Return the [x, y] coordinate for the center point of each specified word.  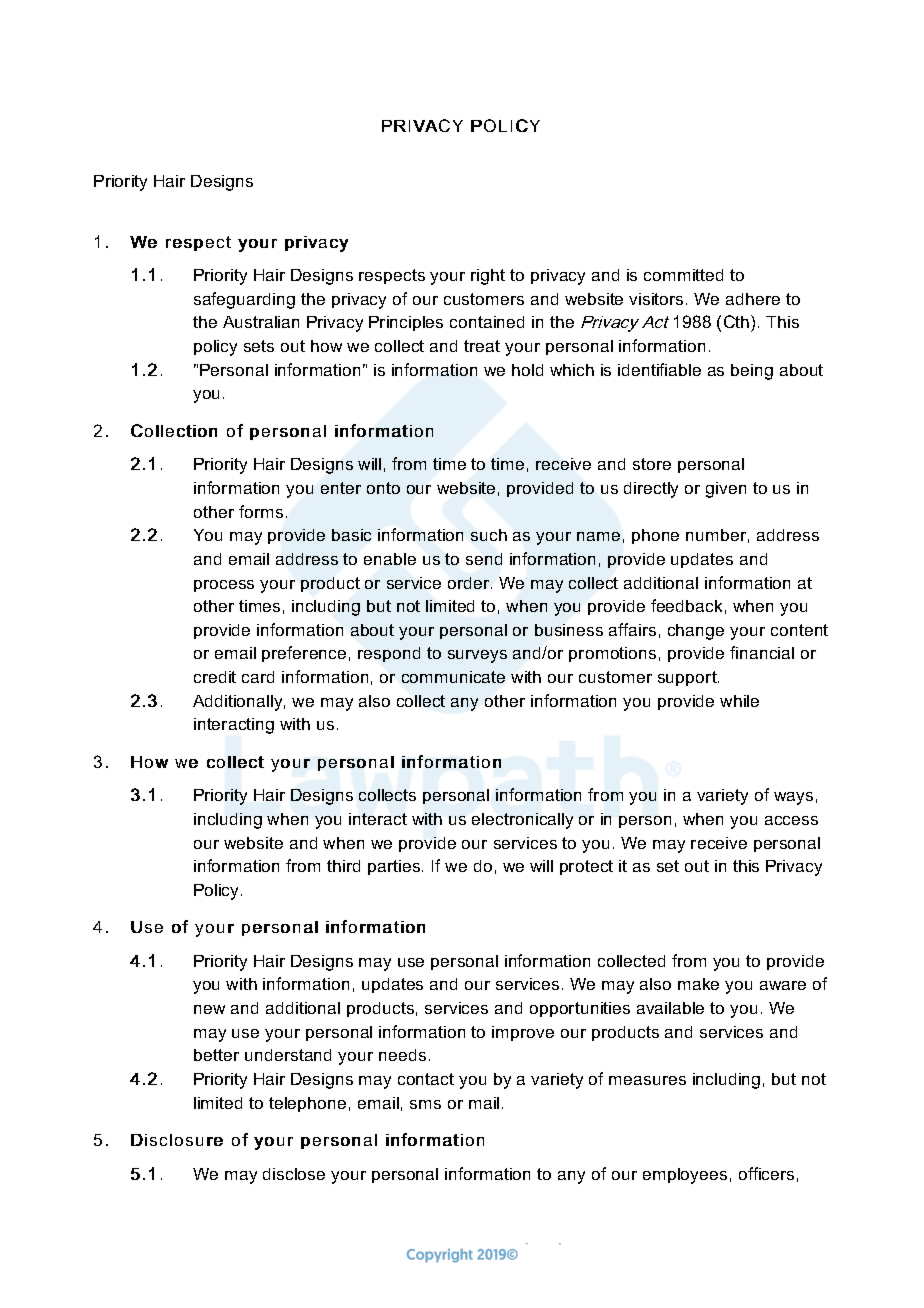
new [209, 1009]
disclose [294, 1174]
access [791, 820]
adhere [753, 299]
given [726, 490]
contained [487, 322]
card [258, 677]
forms [261, 511]
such [489, 535]
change [696, 632]
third [343, 866]
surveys [477, 656]
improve [523, 1033]
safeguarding [244, 300]
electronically [522, 821]
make [698, 984]
